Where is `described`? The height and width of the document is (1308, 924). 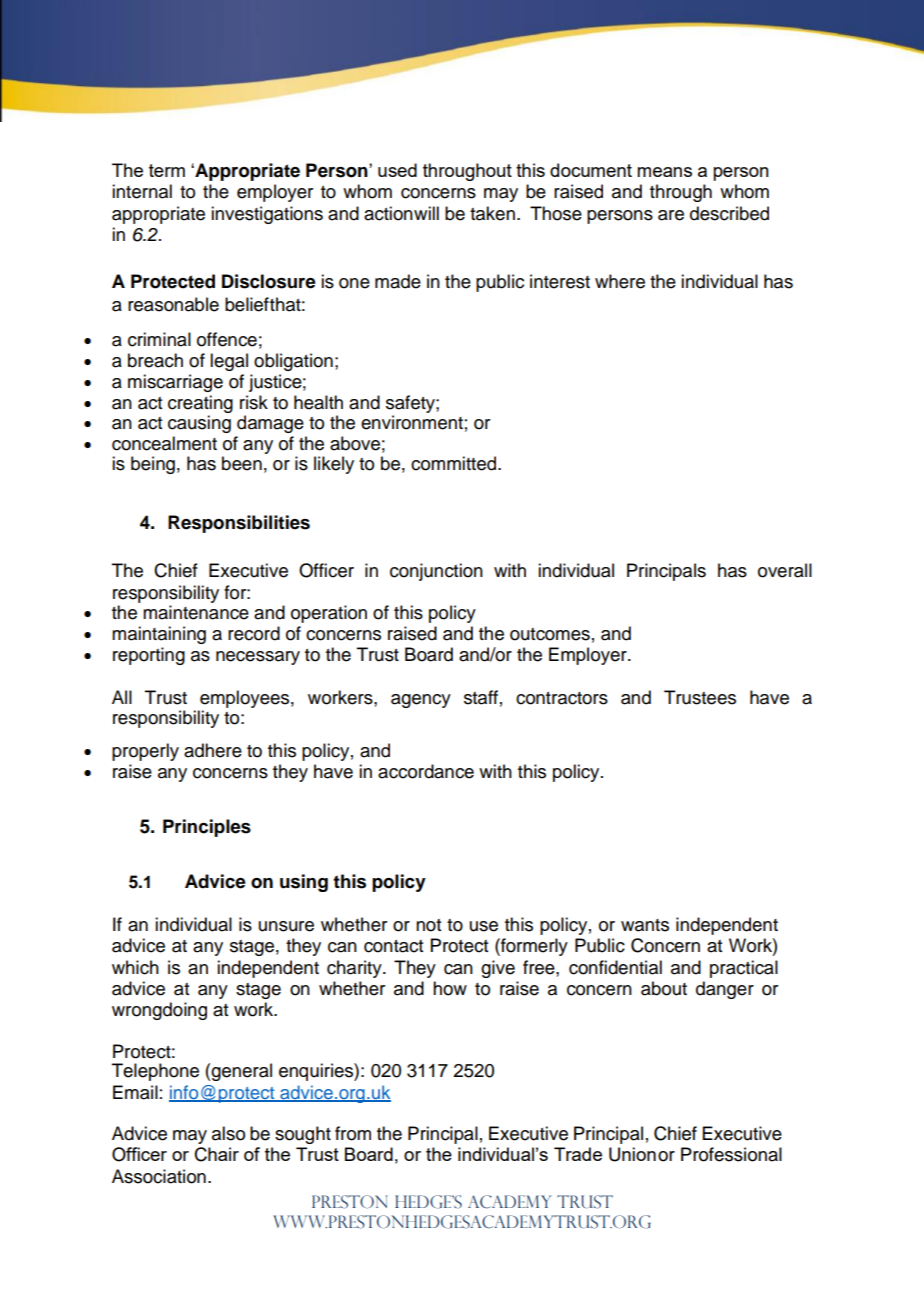
described is located at coordinates (729, 213).
